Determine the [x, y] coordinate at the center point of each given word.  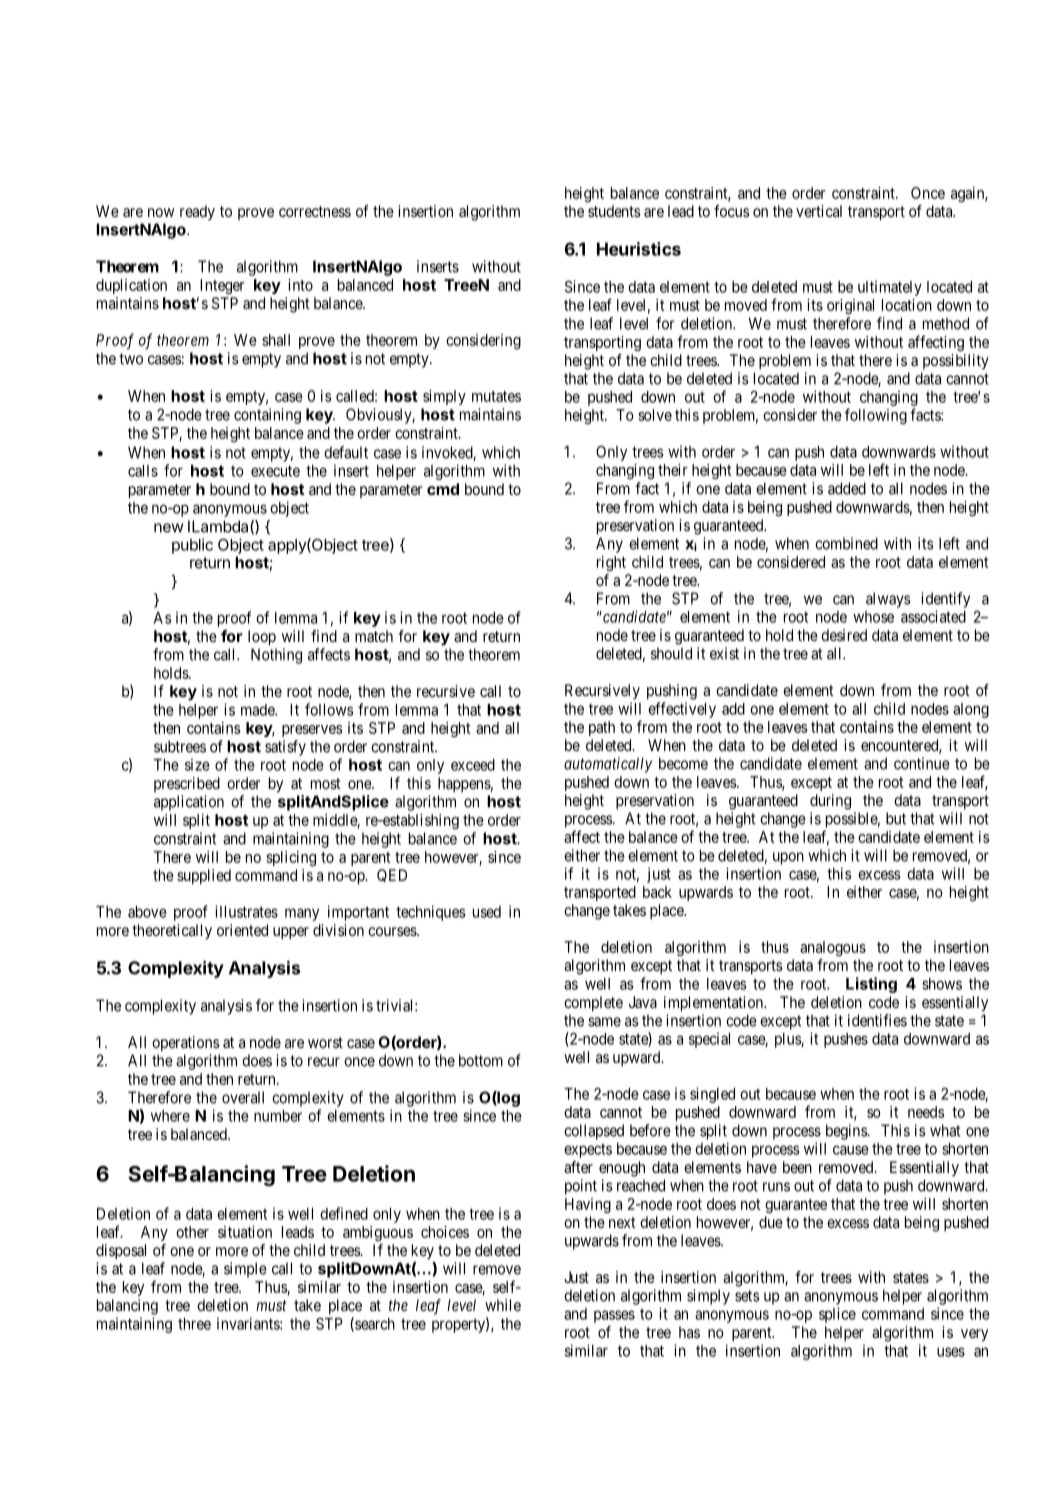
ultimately [890, 288]
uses [951, 1352]
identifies [877, 1020]
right [611, 563]
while [503, 1305]
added [847, 488]
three [194, 1324]
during [830, 802]
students [614, 211]
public [192, 546]
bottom [481, 1060]
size [197, 764]
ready [197, 212]
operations [186, 1044]
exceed [473, 765]
